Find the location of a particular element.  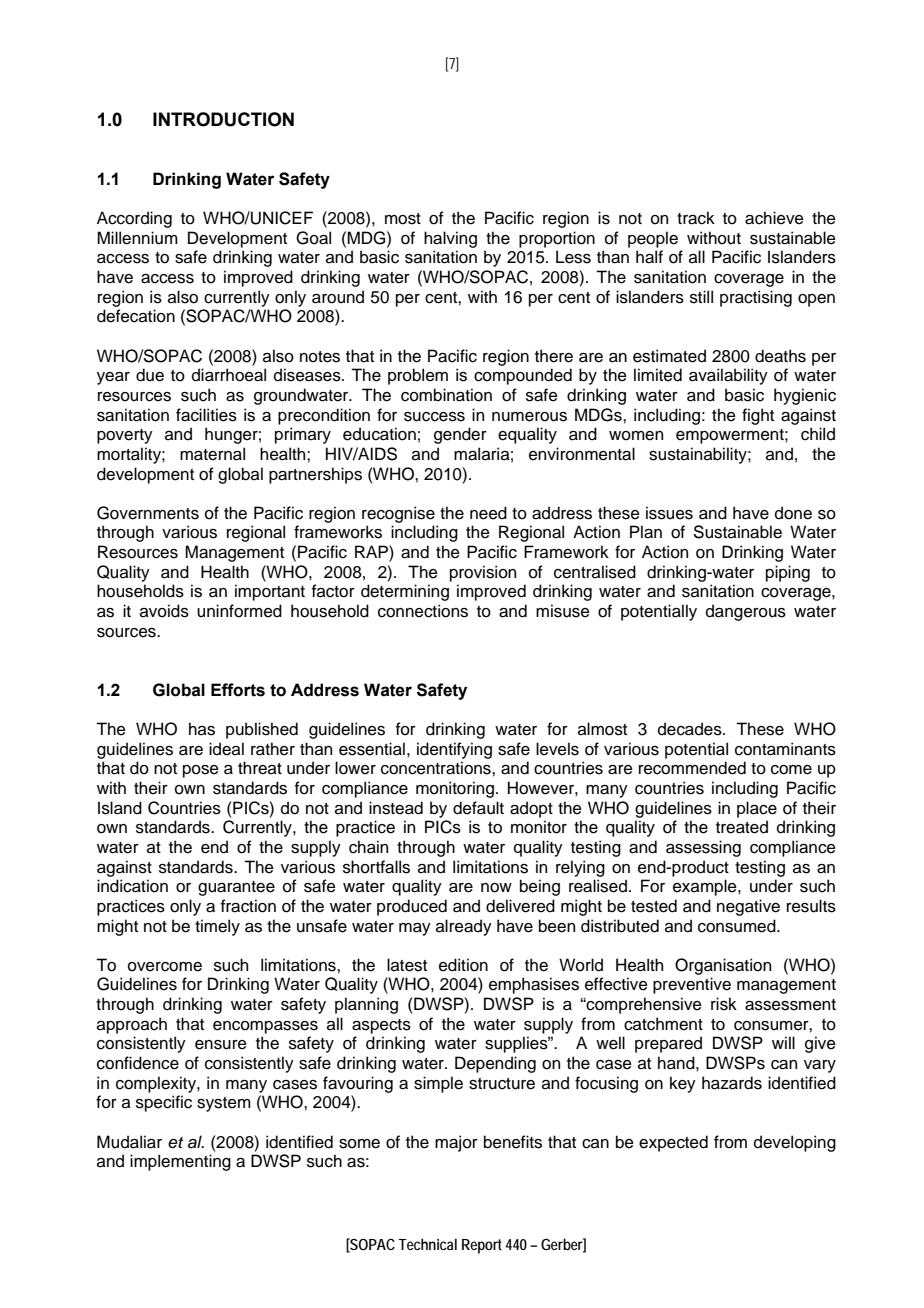

facilities is located at coordinates (206, 415).
